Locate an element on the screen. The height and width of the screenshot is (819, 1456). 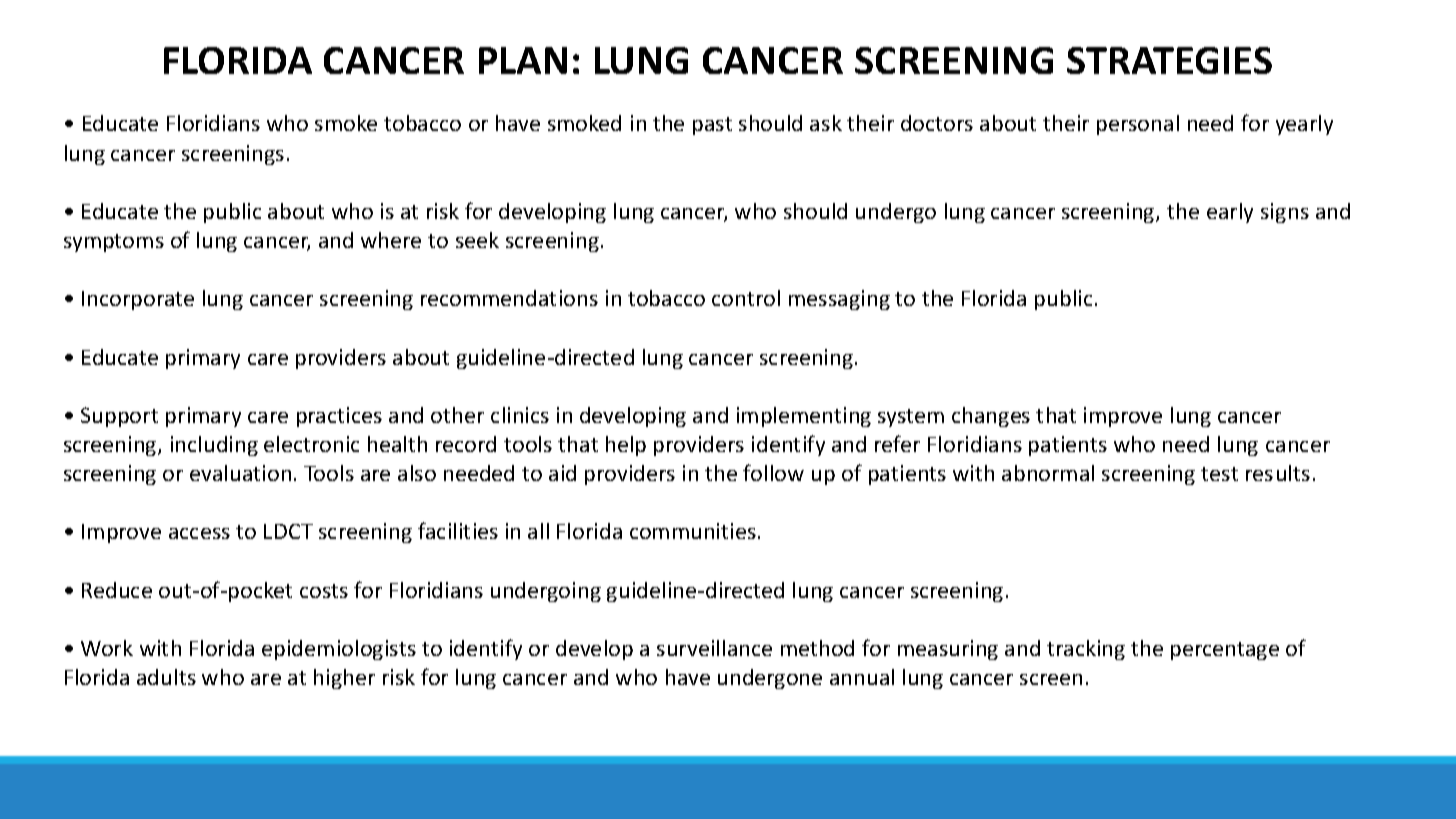
Incorporate is located at coordinates (138, 300).
